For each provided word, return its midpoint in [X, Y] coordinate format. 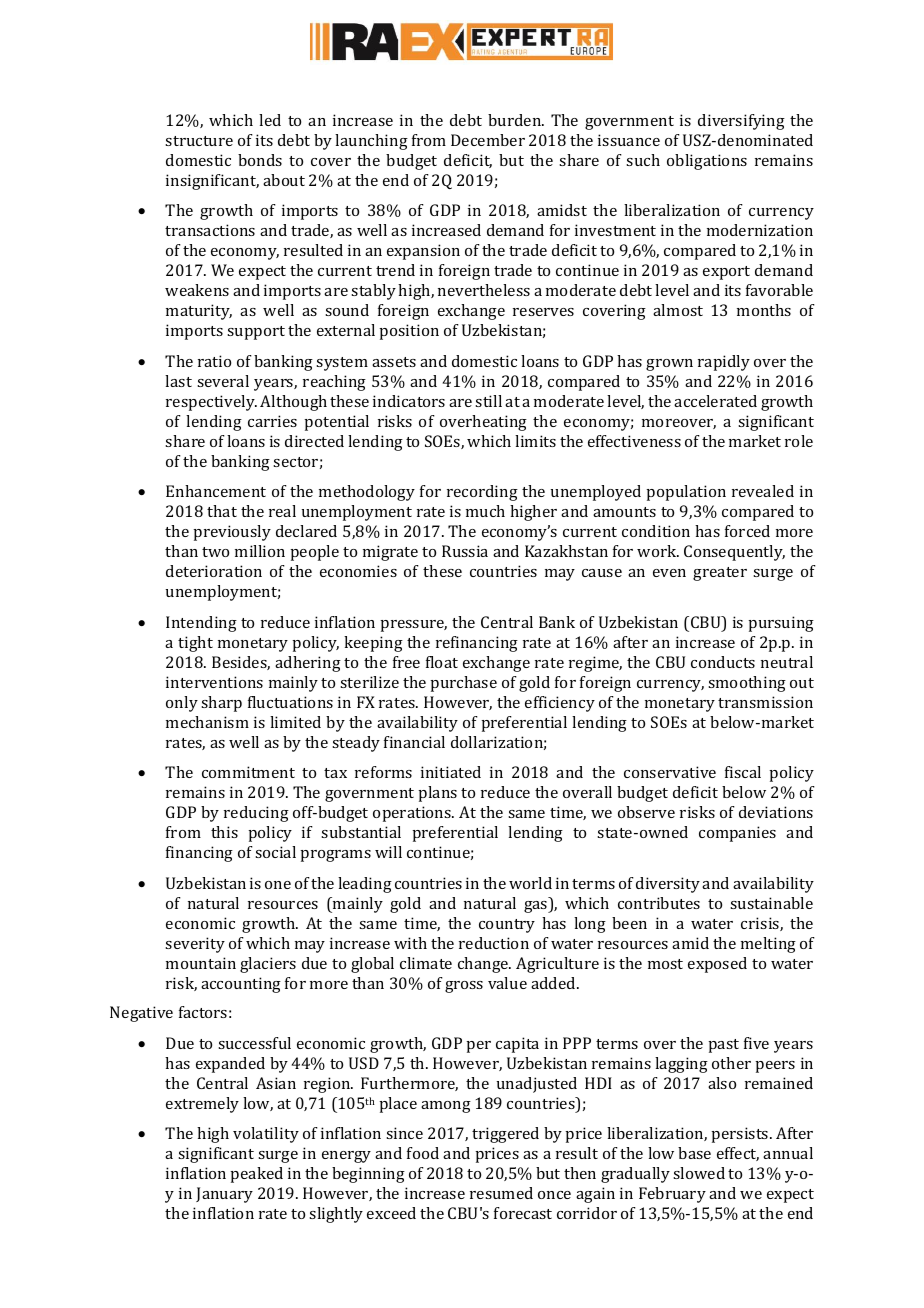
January [224, 1195]
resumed [501, 1193]
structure [199, 141]
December [488, 140]
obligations [707, 162]
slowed [699, 1173]
